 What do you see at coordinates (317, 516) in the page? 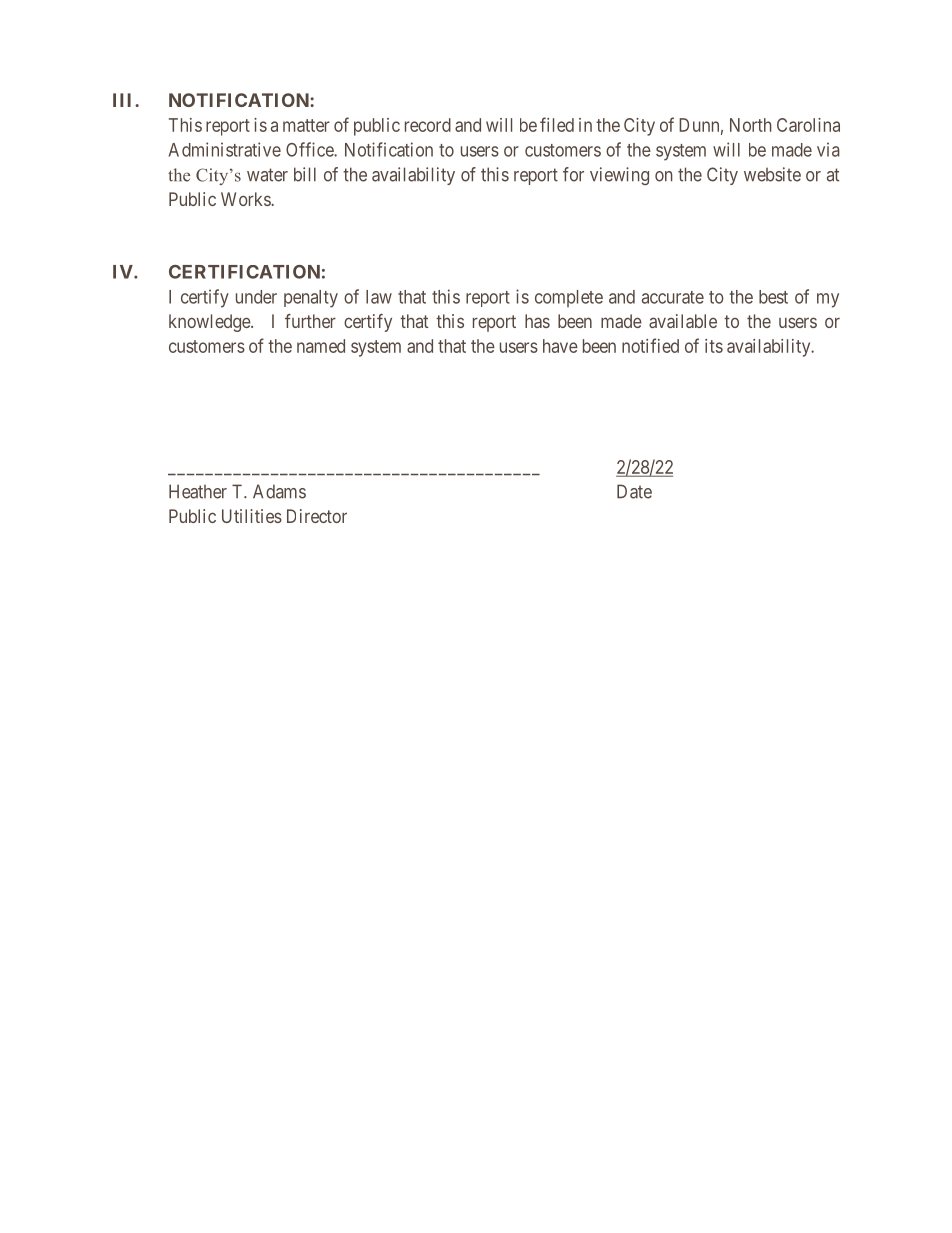
I see `Director` at bounding box center [317, 516].
